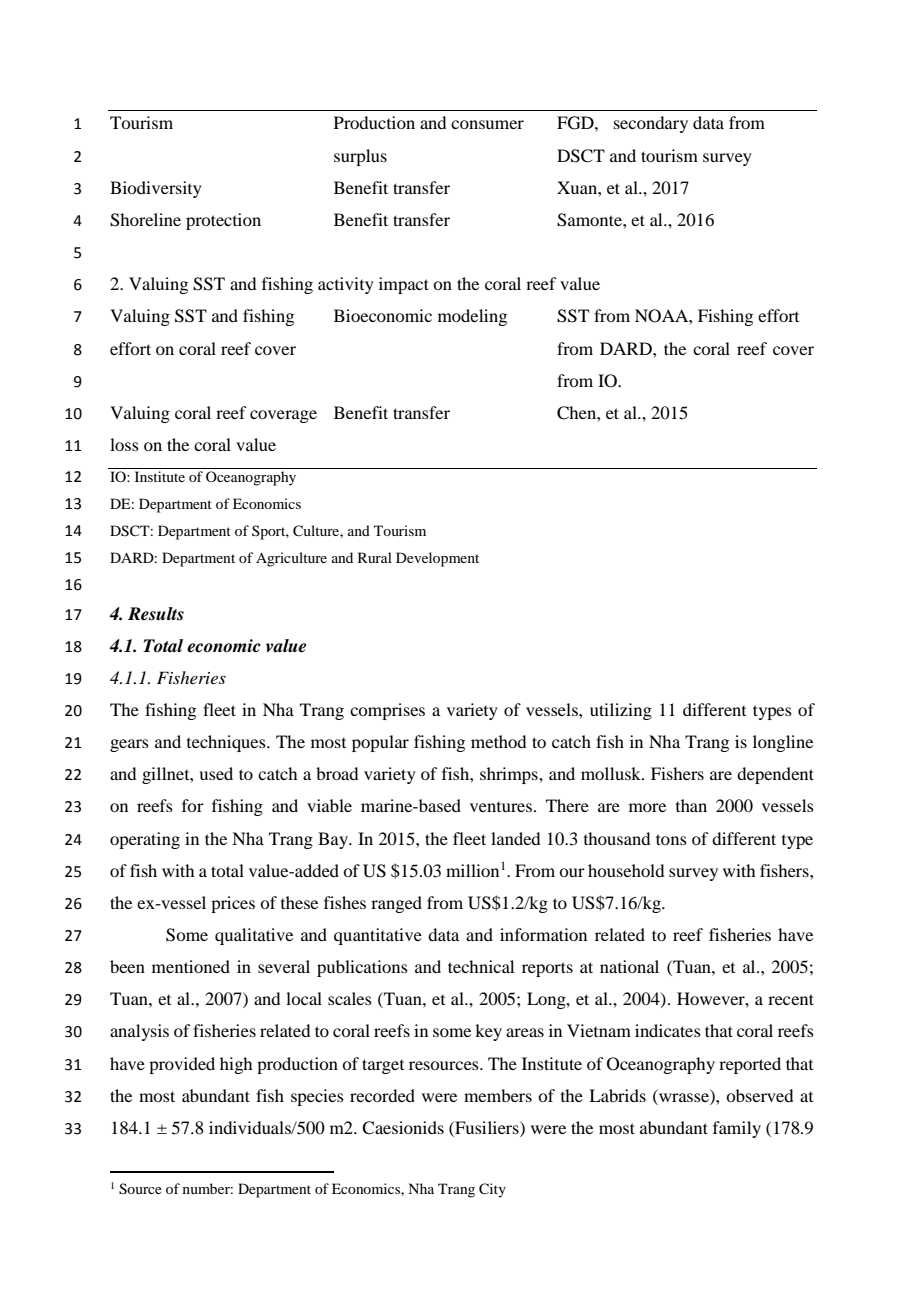 This image has width=924, height=1308. Describe the element at coordinates (472, 317) in the image. I see `modeling` at that location.
